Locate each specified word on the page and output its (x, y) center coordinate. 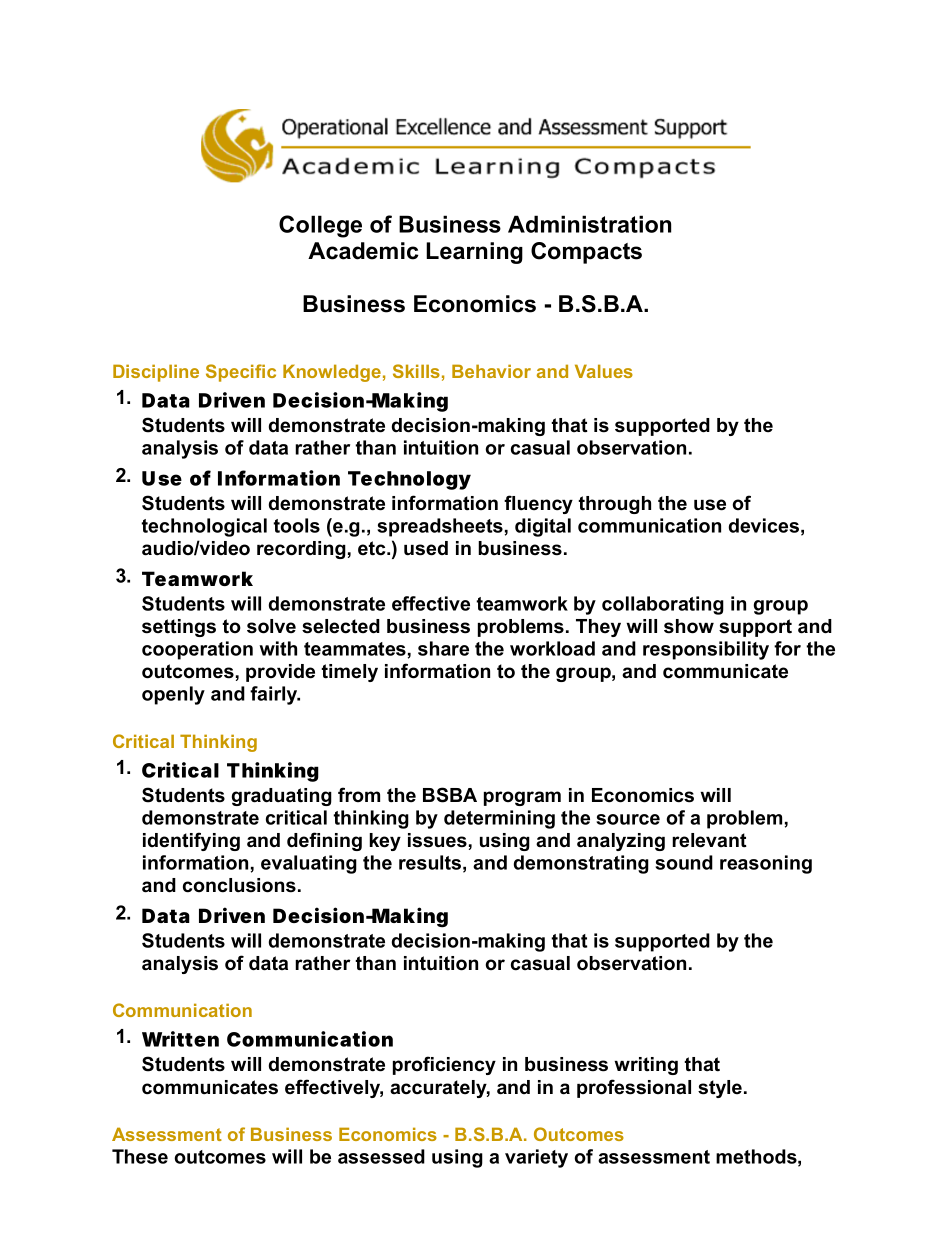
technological (204, 527)
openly (173, 695)
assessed (381, 1156)
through (614, 505)
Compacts (586, 253)
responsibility (706, 650)
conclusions (239, 885)
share (443, 648)
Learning (474, 253)
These (140, 1156)
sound (684, 862)
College (320, 226)
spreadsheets (440, 527)
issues (437, 840)
